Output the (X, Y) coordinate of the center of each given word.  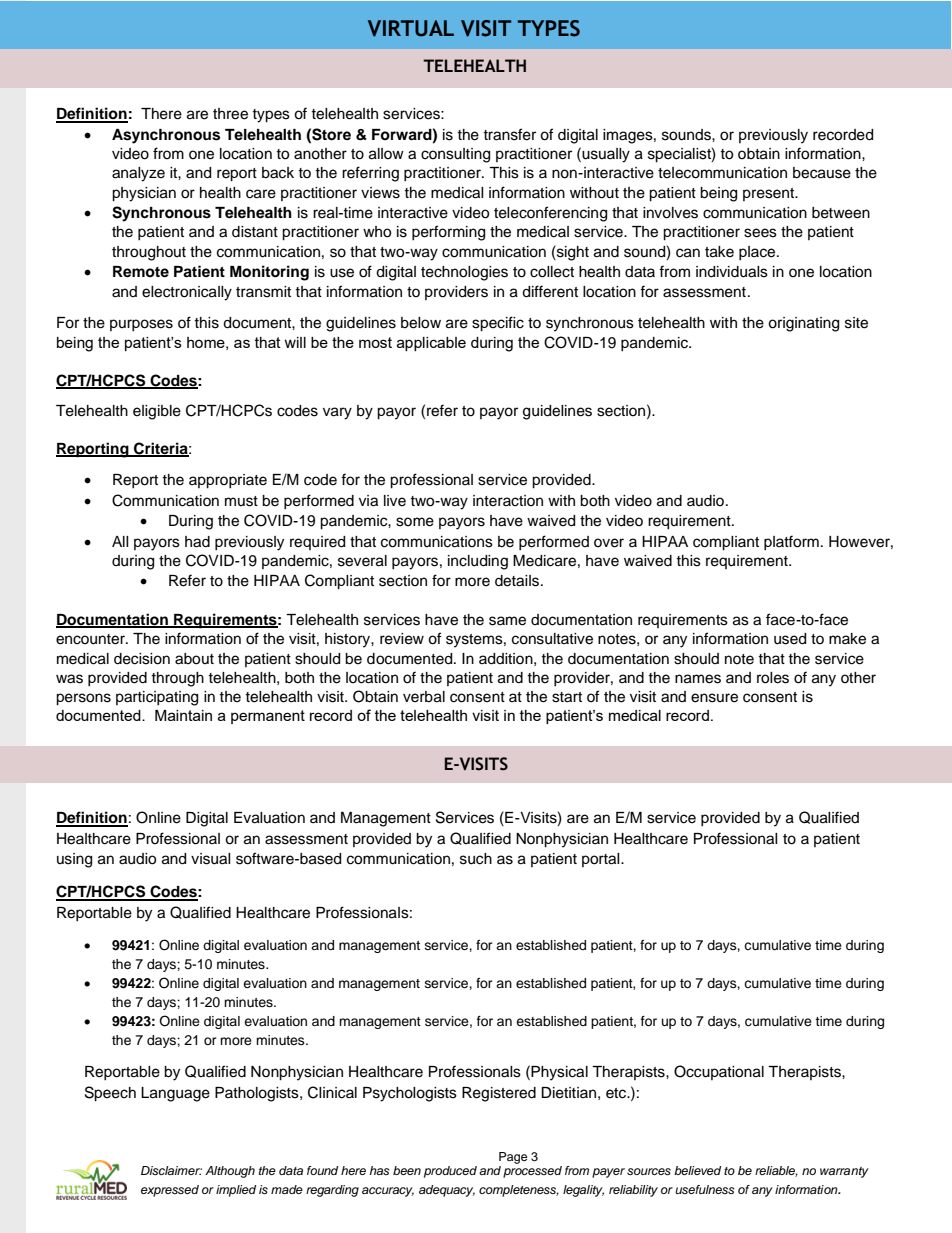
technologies (464, 273)
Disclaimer (171, 1170)
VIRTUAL (411, 28)
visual (211, 859)
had (197, 542)
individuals (732, 272)
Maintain (183, 715)
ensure (714, 698)
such (476, 859)
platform (791, 542)
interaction (508, 501)
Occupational (719, 1072)
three (230, 114)
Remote (141, 272)
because (822, 173)
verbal (424, 697)
